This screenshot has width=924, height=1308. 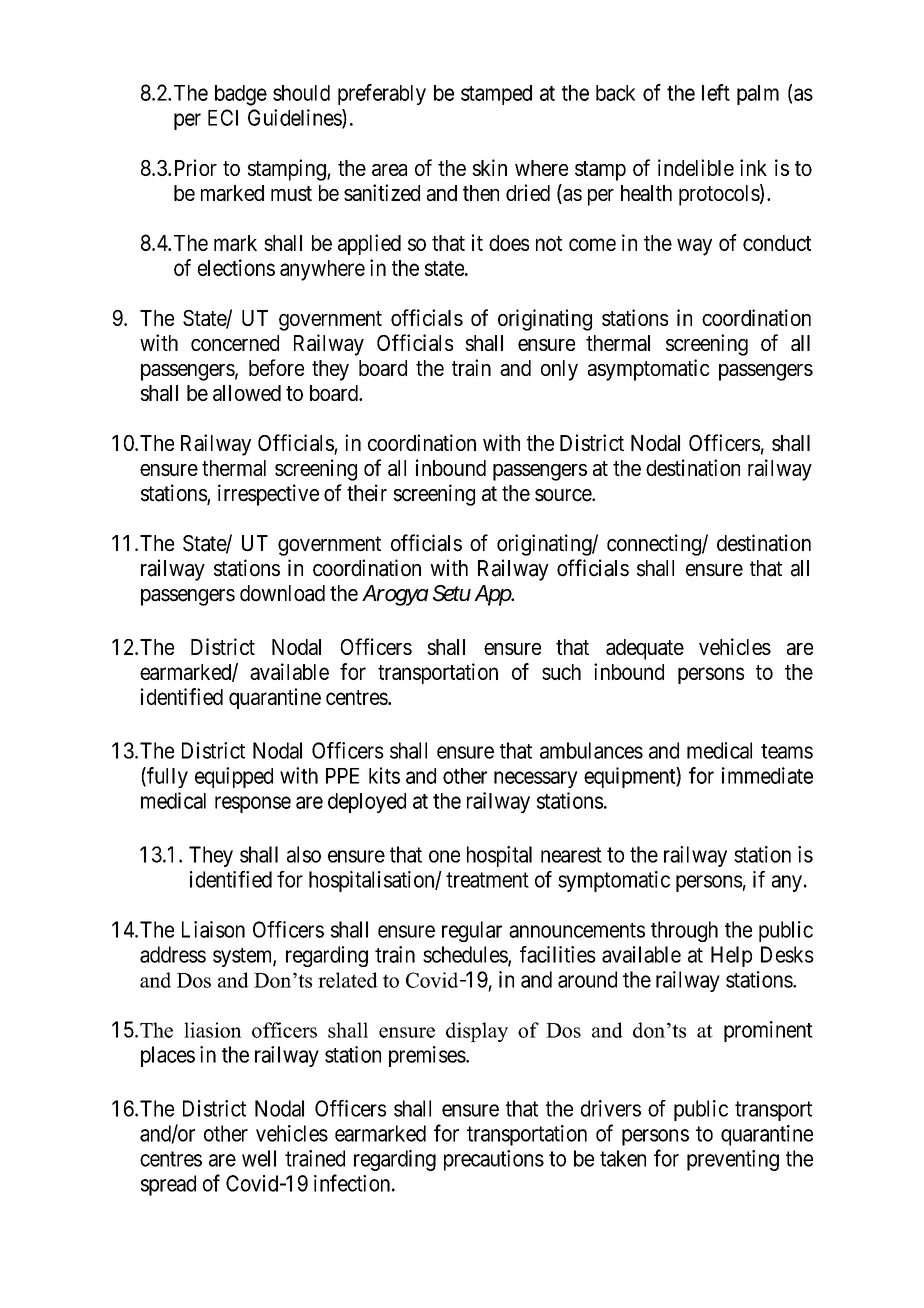 I want to click on well, so click(x=259, y=1158).
